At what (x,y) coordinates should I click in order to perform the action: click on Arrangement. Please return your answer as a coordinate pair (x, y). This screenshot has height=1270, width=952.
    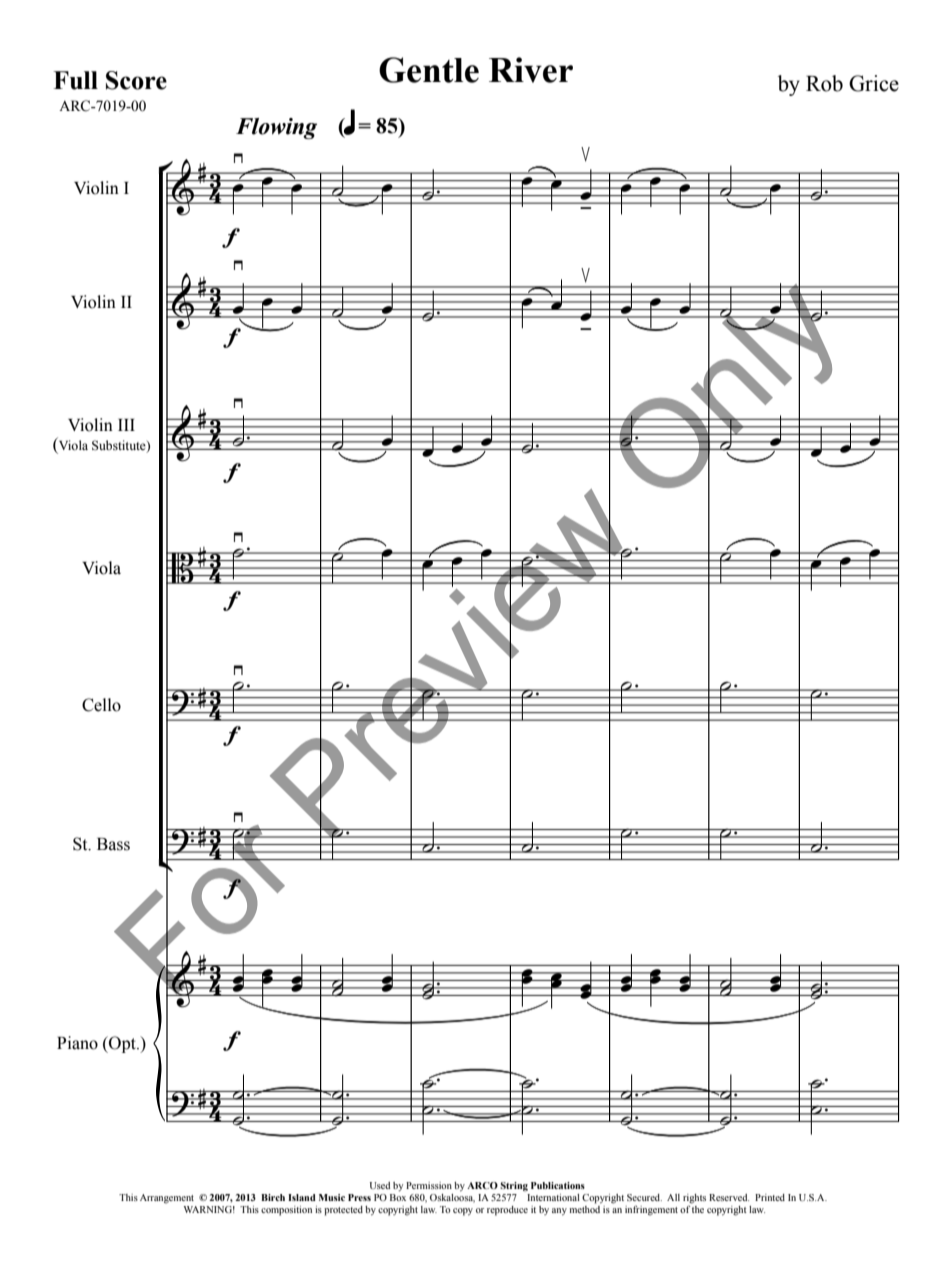
    Looking at the image, I should click on (167, 1199).
